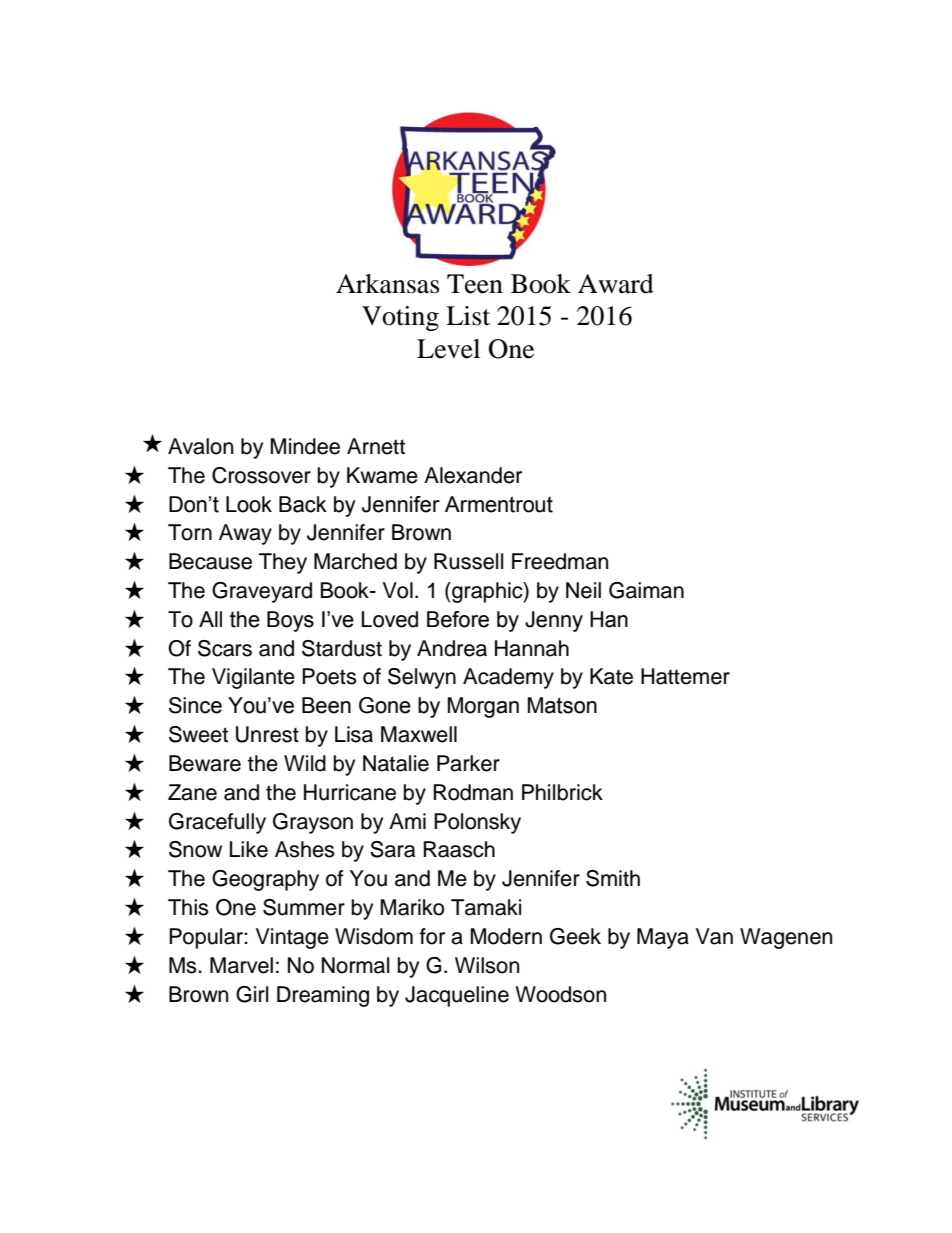  Describe the element at coordinates (253, 678) in the document. I see `Vigilante` at that location.
